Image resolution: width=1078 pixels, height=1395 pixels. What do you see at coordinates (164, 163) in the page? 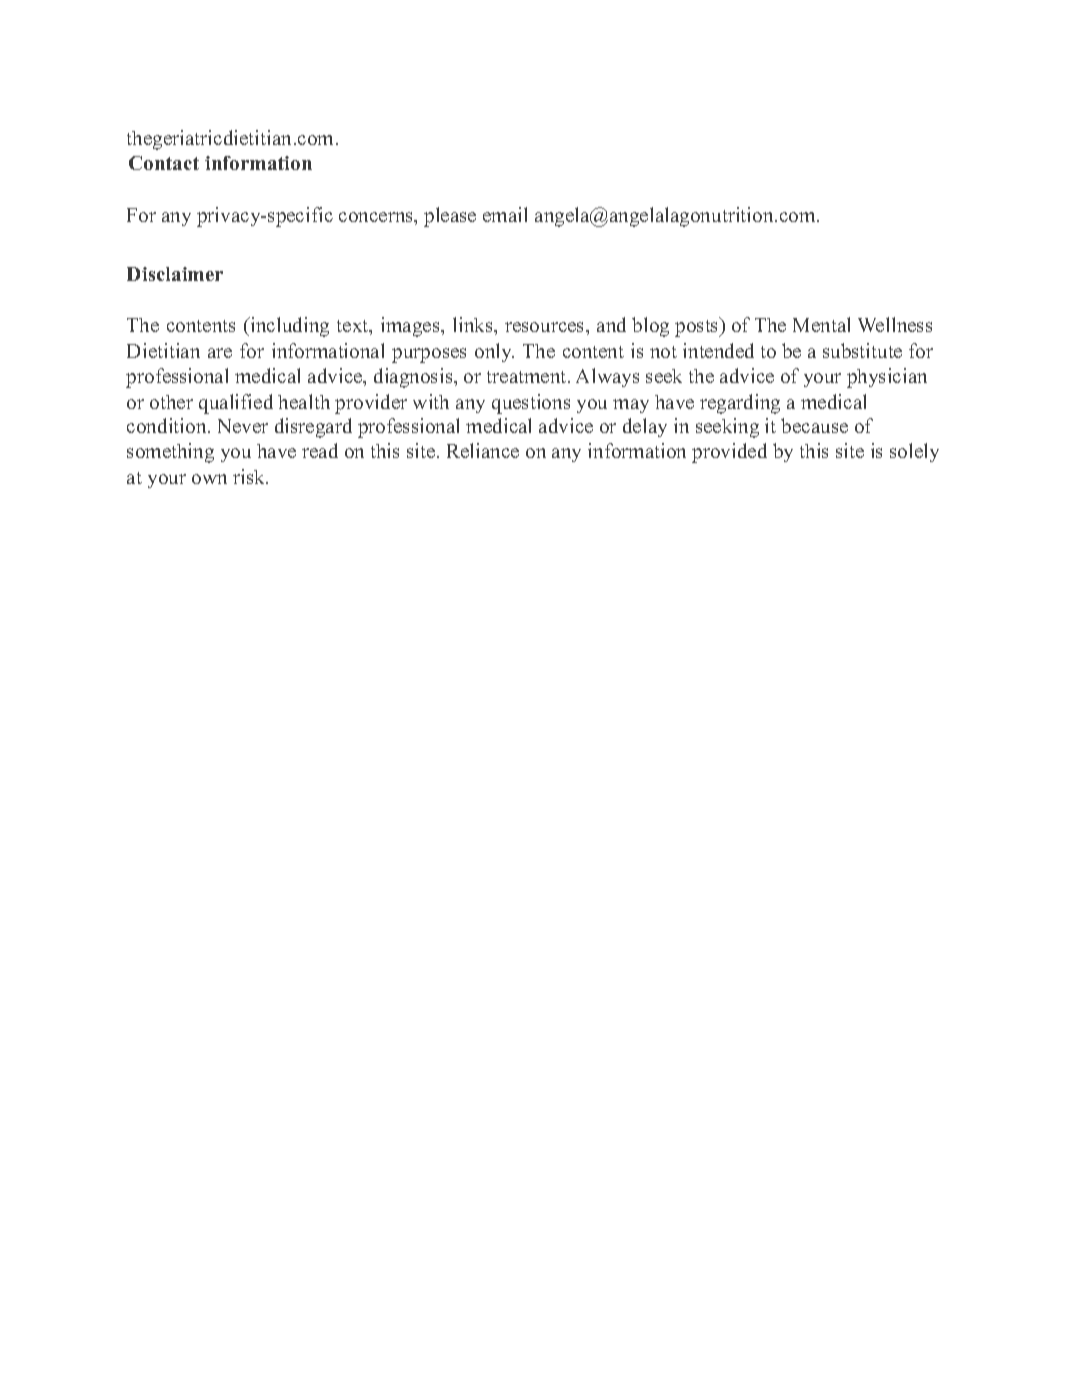
I see `Contact` at bounding box center [164, 163].
